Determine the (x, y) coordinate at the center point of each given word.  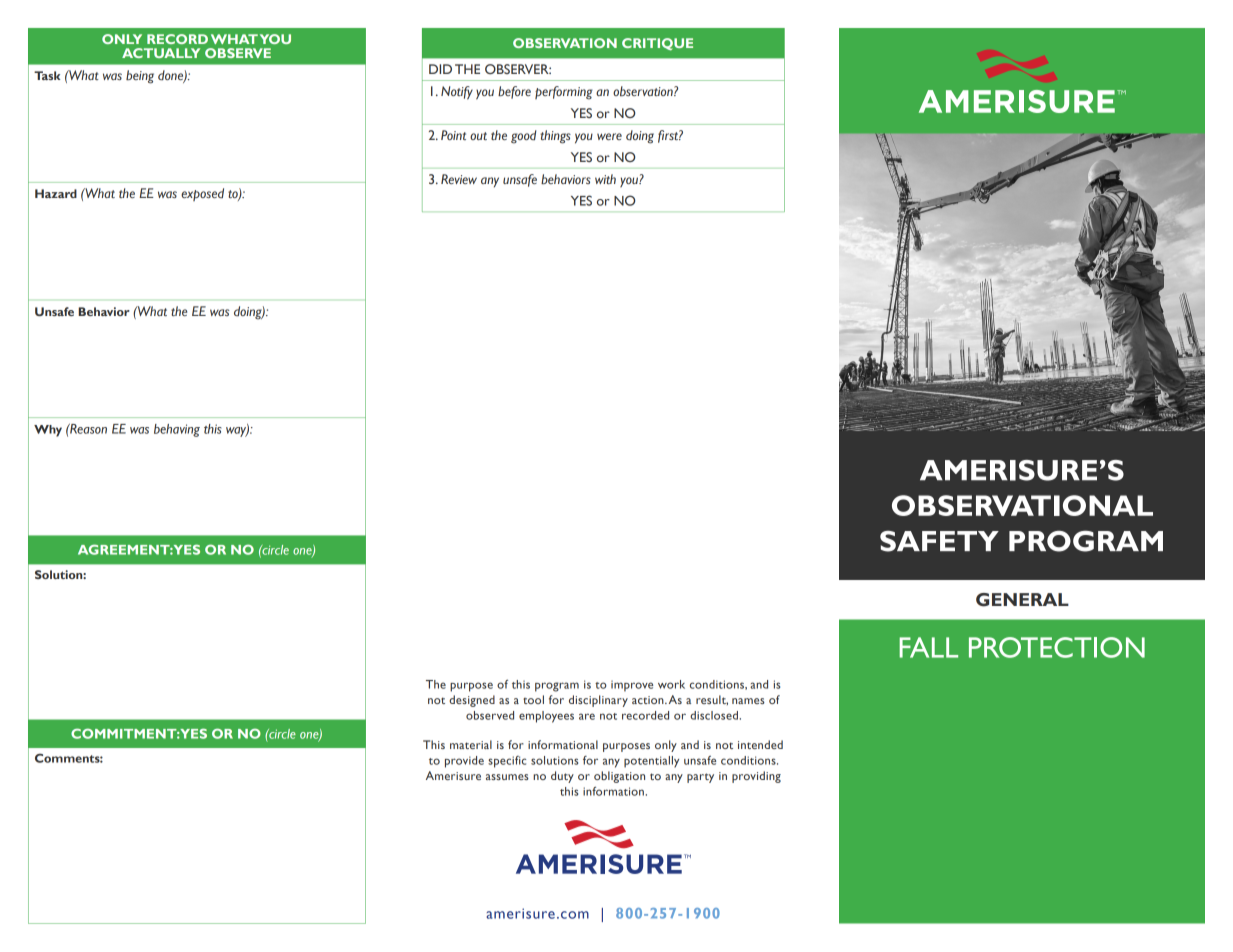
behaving (177, 430)
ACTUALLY (161, 53)
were (609, 136)
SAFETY (939, 541)
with (605, 179)
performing (564, 93)
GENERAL (1022, 600)
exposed (202, 194)
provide (464, 762)
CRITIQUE (657, 44)
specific (507, 762)
